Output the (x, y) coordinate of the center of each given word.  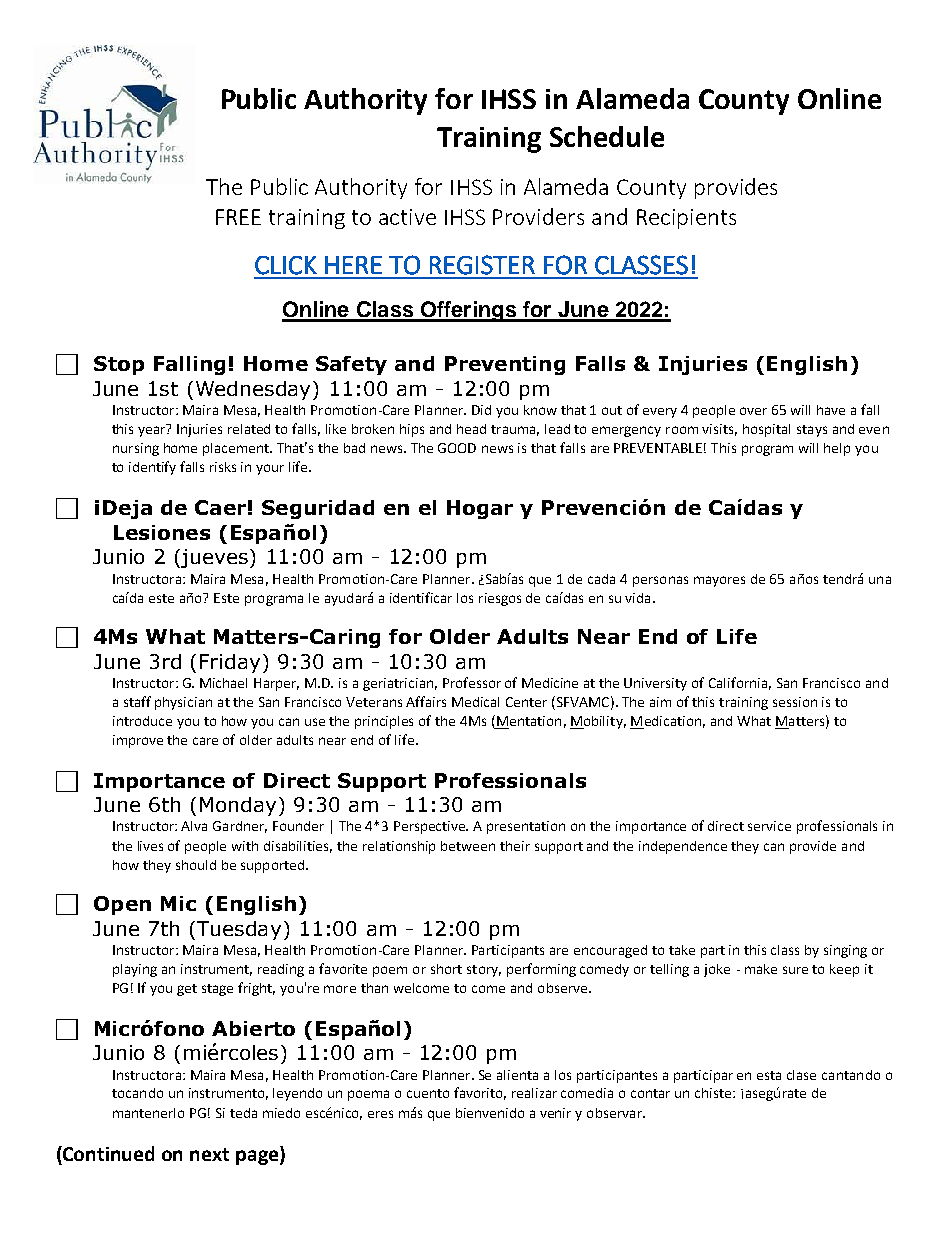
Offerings (468, 311)
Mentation (529, 721)
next (209, 1154)
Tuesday (237, 930)
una (880, 580)
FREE (238, 217)
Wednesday (253, 390)
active (407, 217)
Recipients (686, 219)
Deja (127, 509)
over (753, 411)
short (446, 969)
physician (183, 703)
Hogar (480, 509)
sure (795, 970)
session (795, 702)
